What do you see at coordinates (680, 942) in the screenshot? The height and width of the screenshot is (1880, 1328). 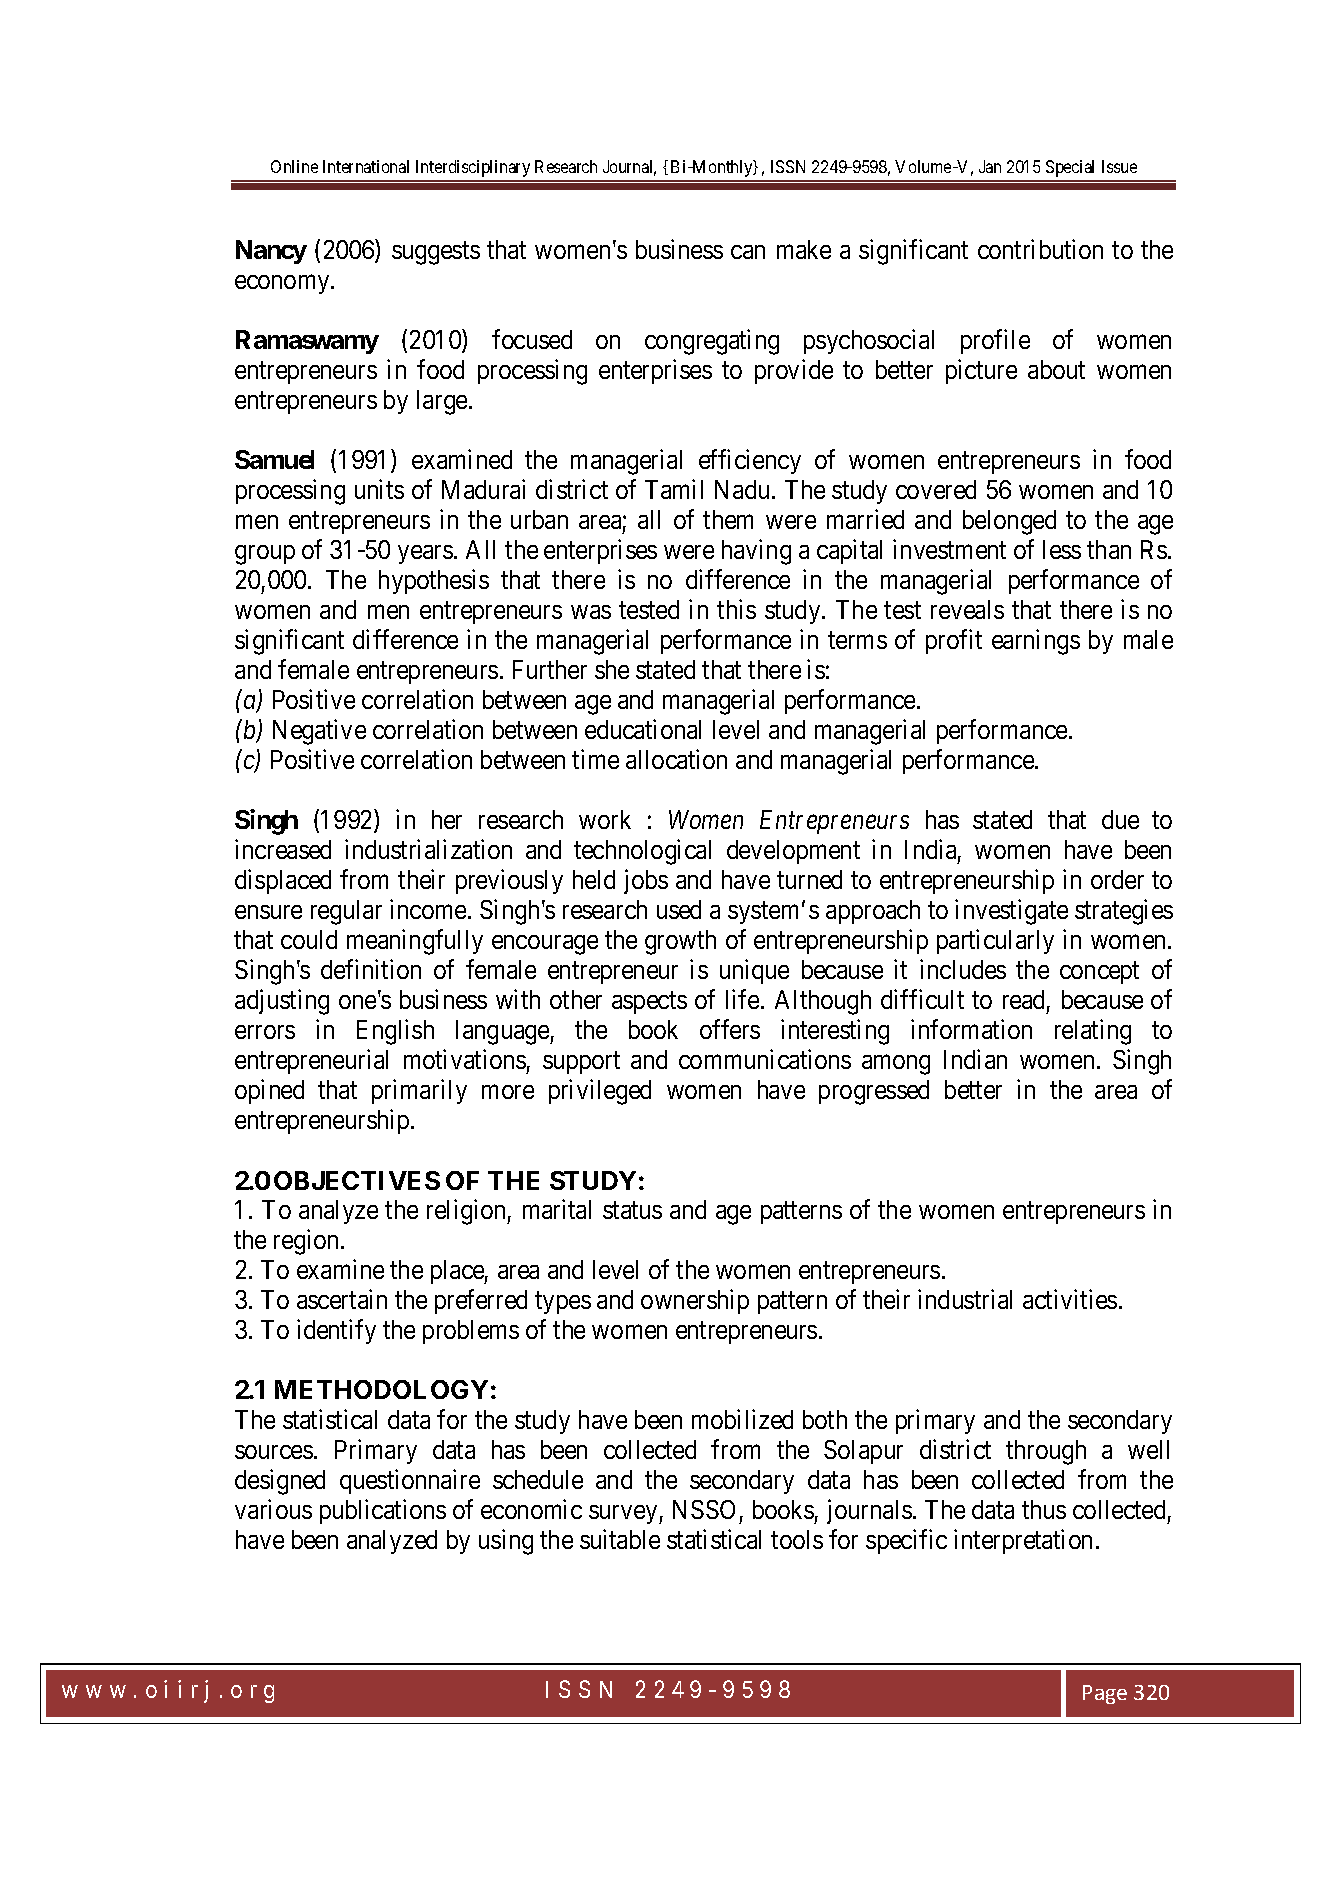 I see `growth` at bounding box center [680, 942].
